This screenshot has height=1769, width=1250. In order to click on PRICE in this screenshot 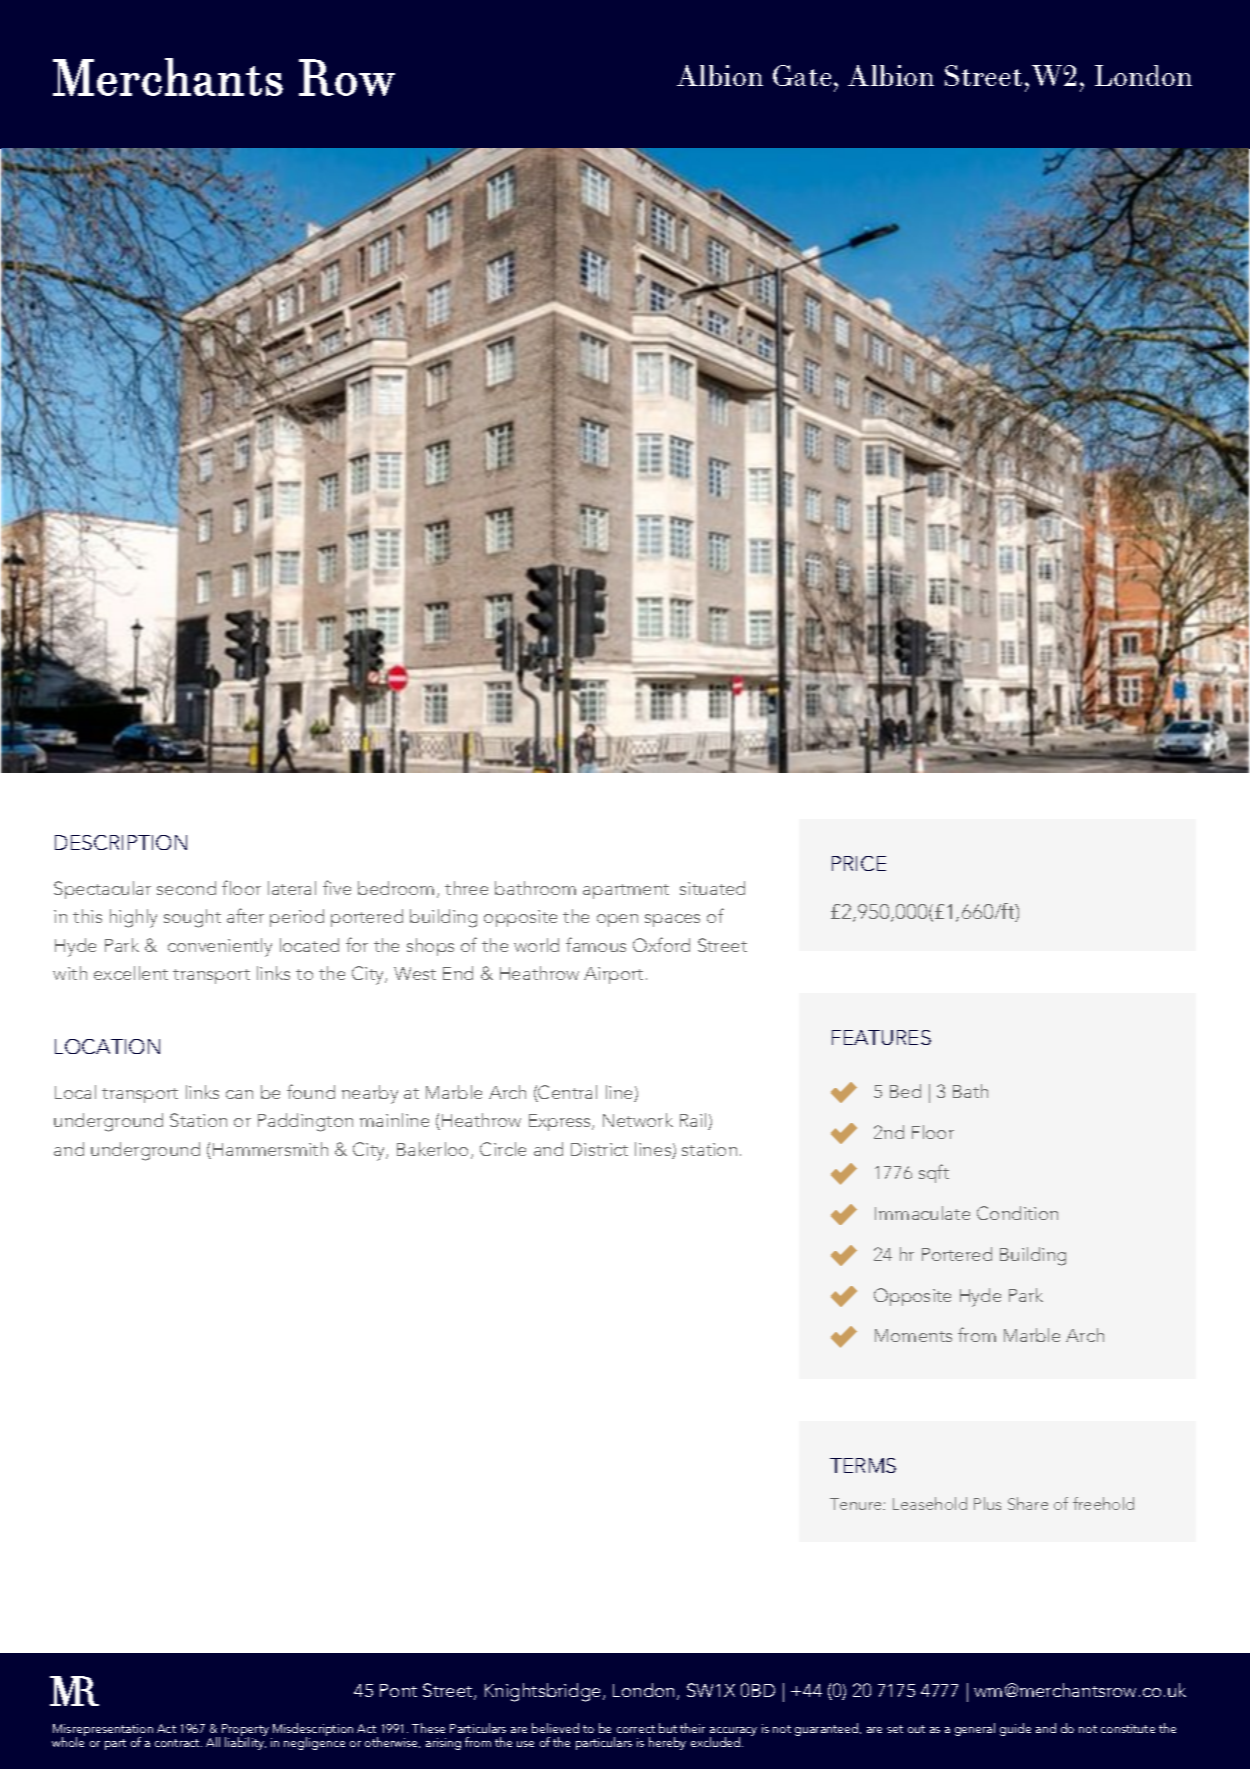, I will do `click(859, 863)`.
